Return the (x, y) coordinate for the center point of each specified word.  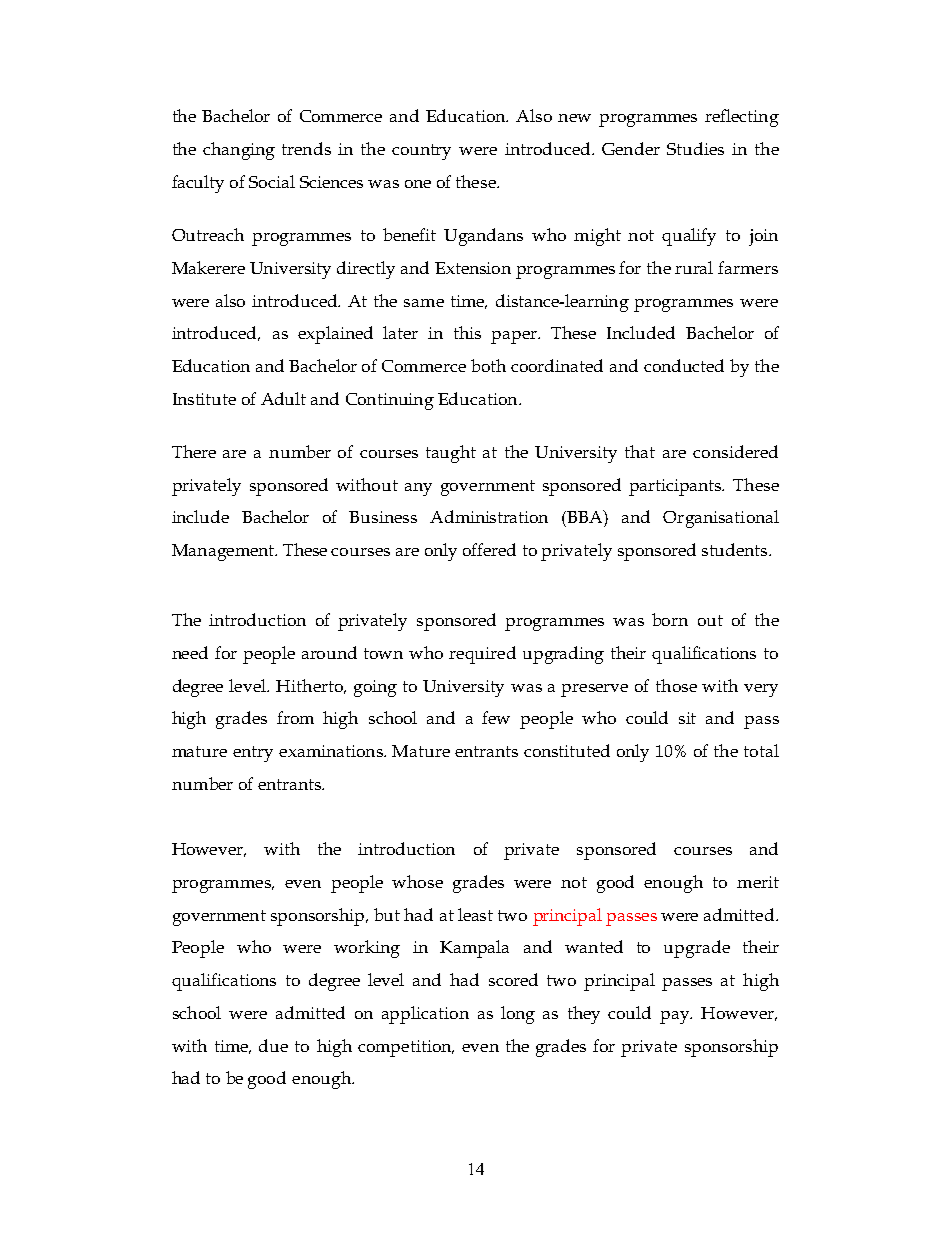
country (421, 152)
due (273, 1045)
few (496, 717)
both (488, 365)
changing (239, 151)
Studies (695, 148)
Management (224, 552)
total (761, 750)
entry (253, 754)
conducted (684, 365)
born (670, 619)
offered (489, 549)
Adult (283, 398)
